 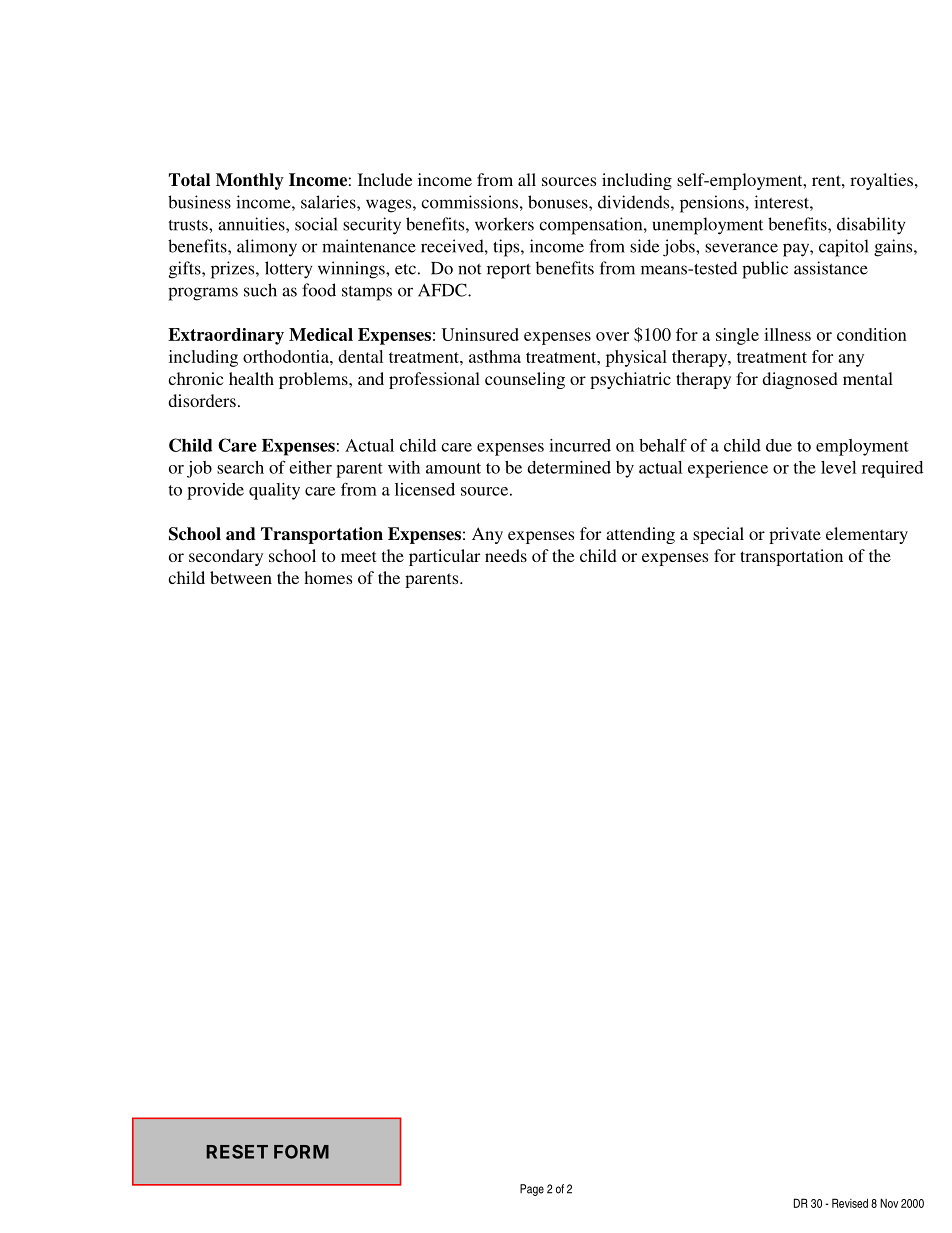 I want to click on Revised, so click(x=850, y=1203).
